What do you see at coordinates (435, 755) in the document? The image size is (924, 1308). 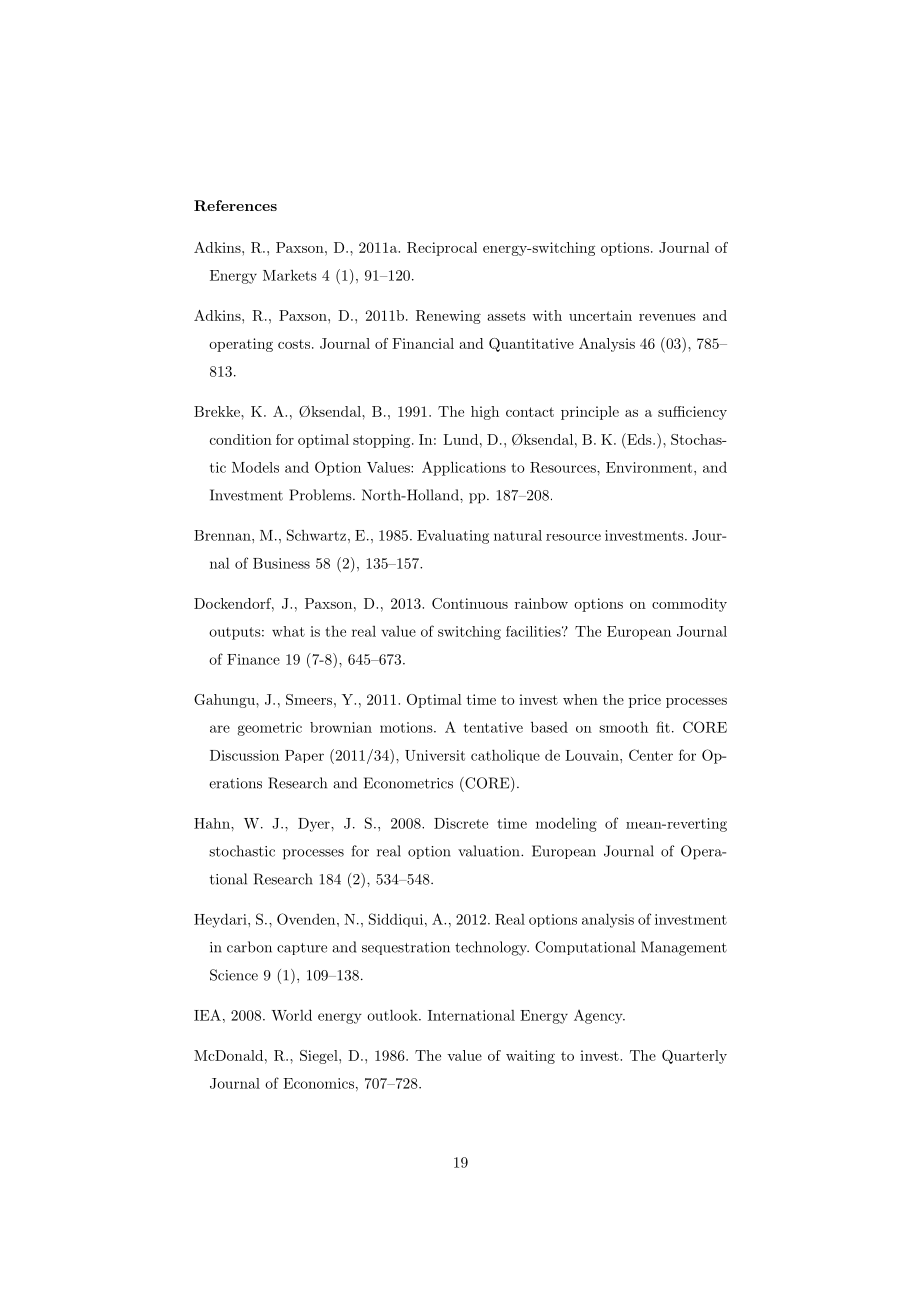 I see `Universit` at bounding box center [435, 755].
